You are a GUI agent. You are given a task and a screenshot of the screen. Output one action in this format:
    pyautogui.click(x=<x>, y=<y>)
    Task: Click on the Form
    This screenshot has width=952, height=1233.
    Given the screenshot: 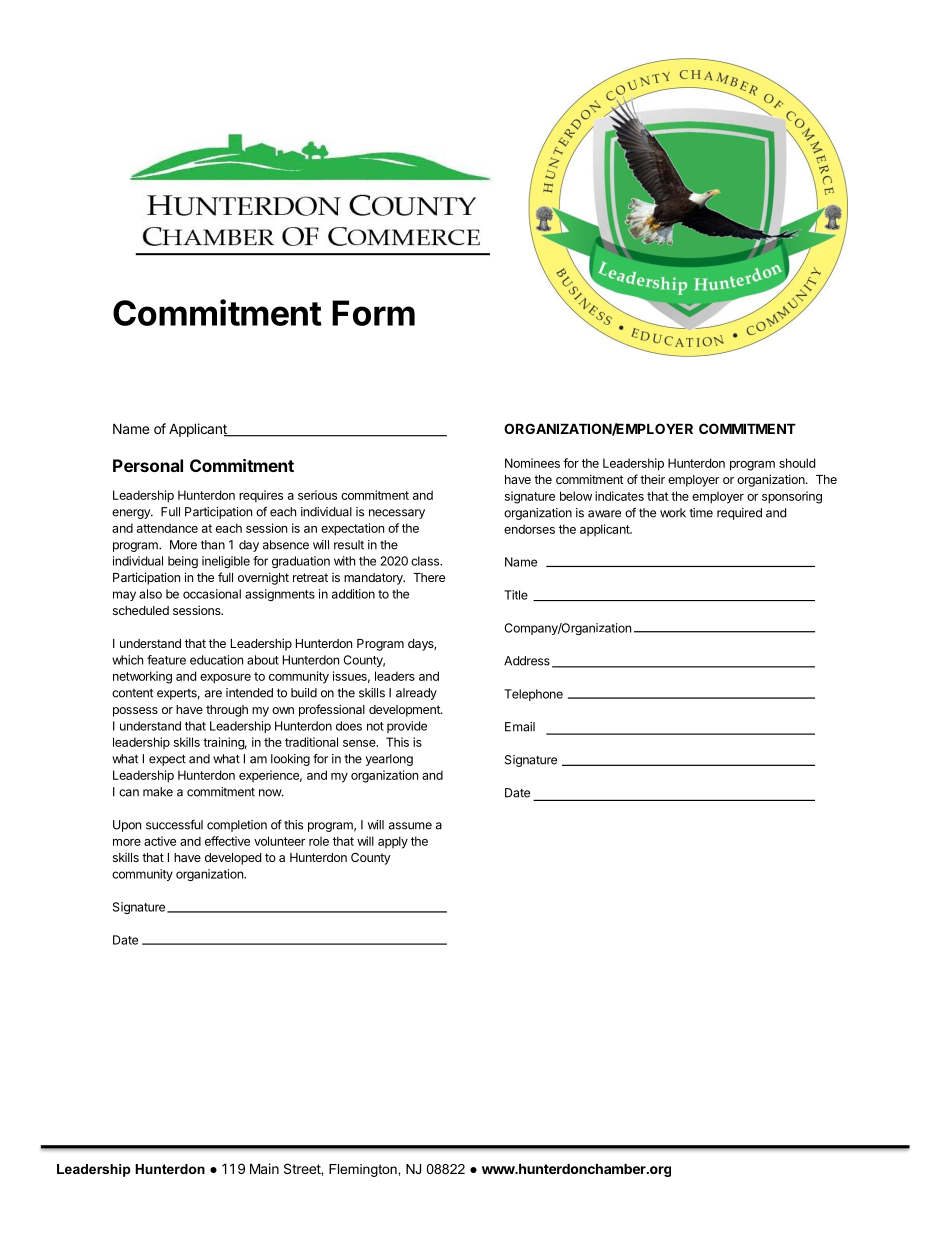 What is the action you would take?
    pyautogui.click(x=373, y=313)
